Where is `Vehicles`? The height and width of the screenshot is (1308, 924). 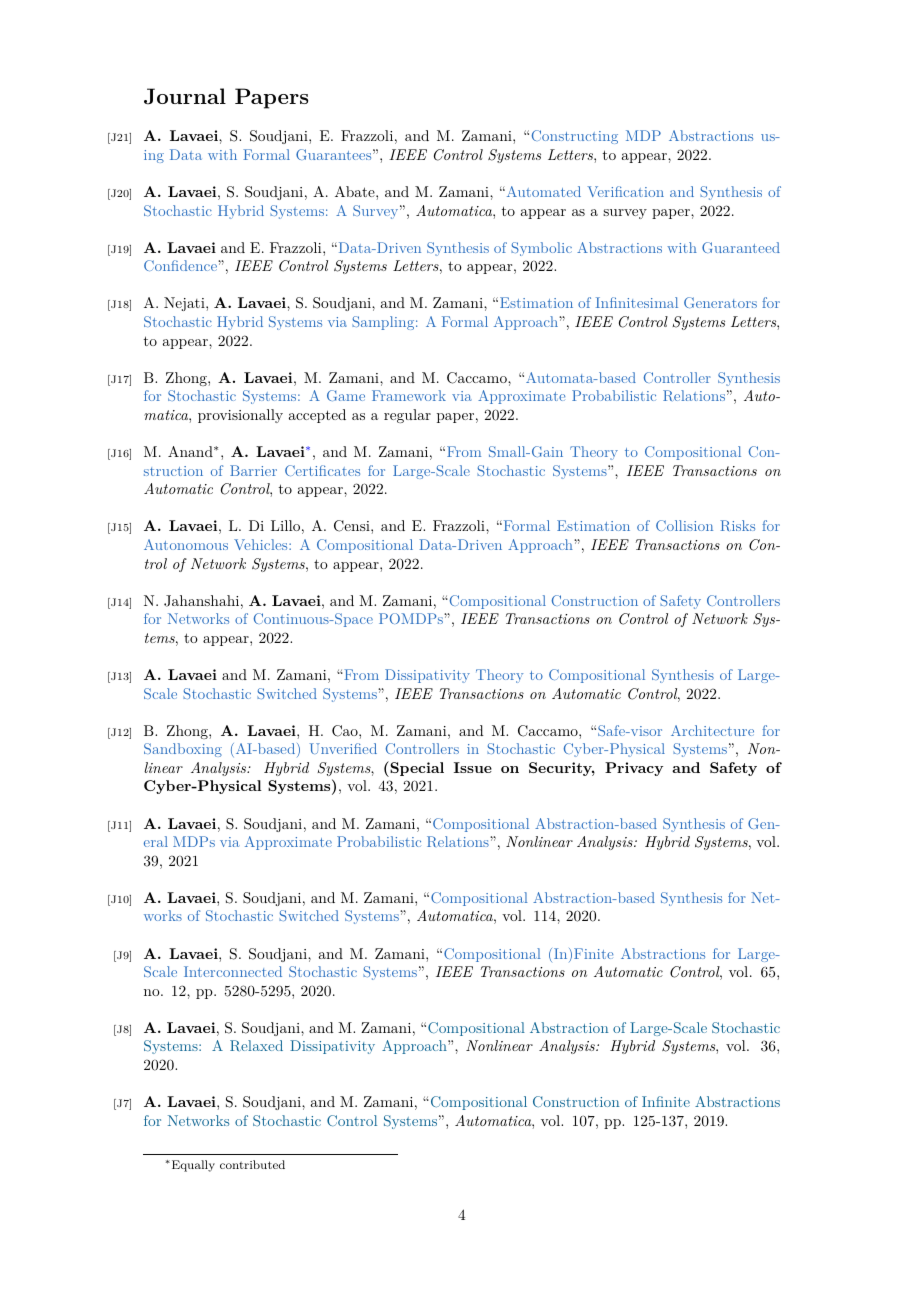 Vehicles is located at coordinates (262, 544).
